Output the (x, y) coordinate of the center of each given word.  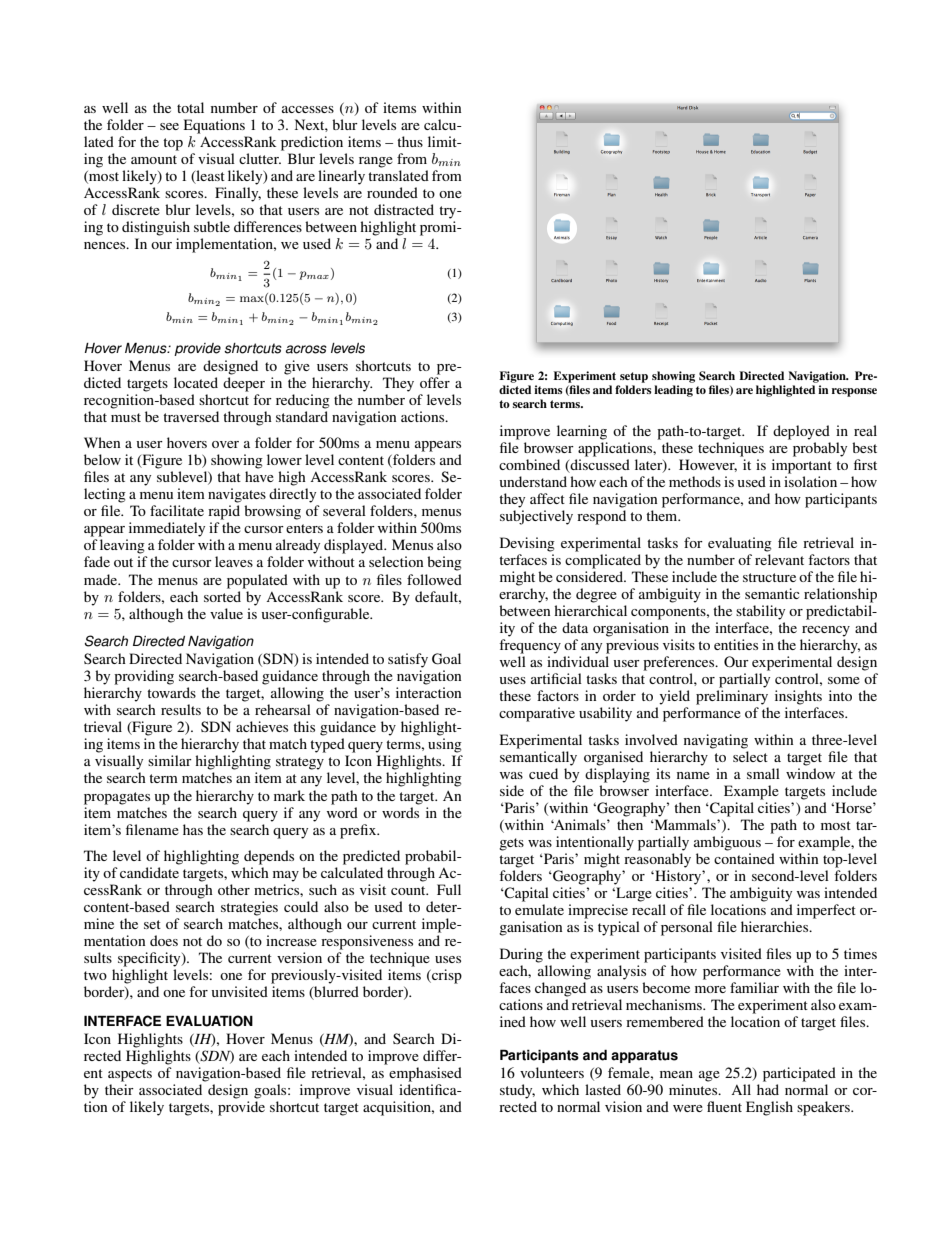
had (768, 1089)
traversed (191, 416)
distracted (404, 209)
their (119, 1089)
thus (410, 141)
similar (170, 760)
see (169, 126)
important (802, 466)
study (517, 1091)
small (763, 773)
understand (533, 481)
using (445, 745)
